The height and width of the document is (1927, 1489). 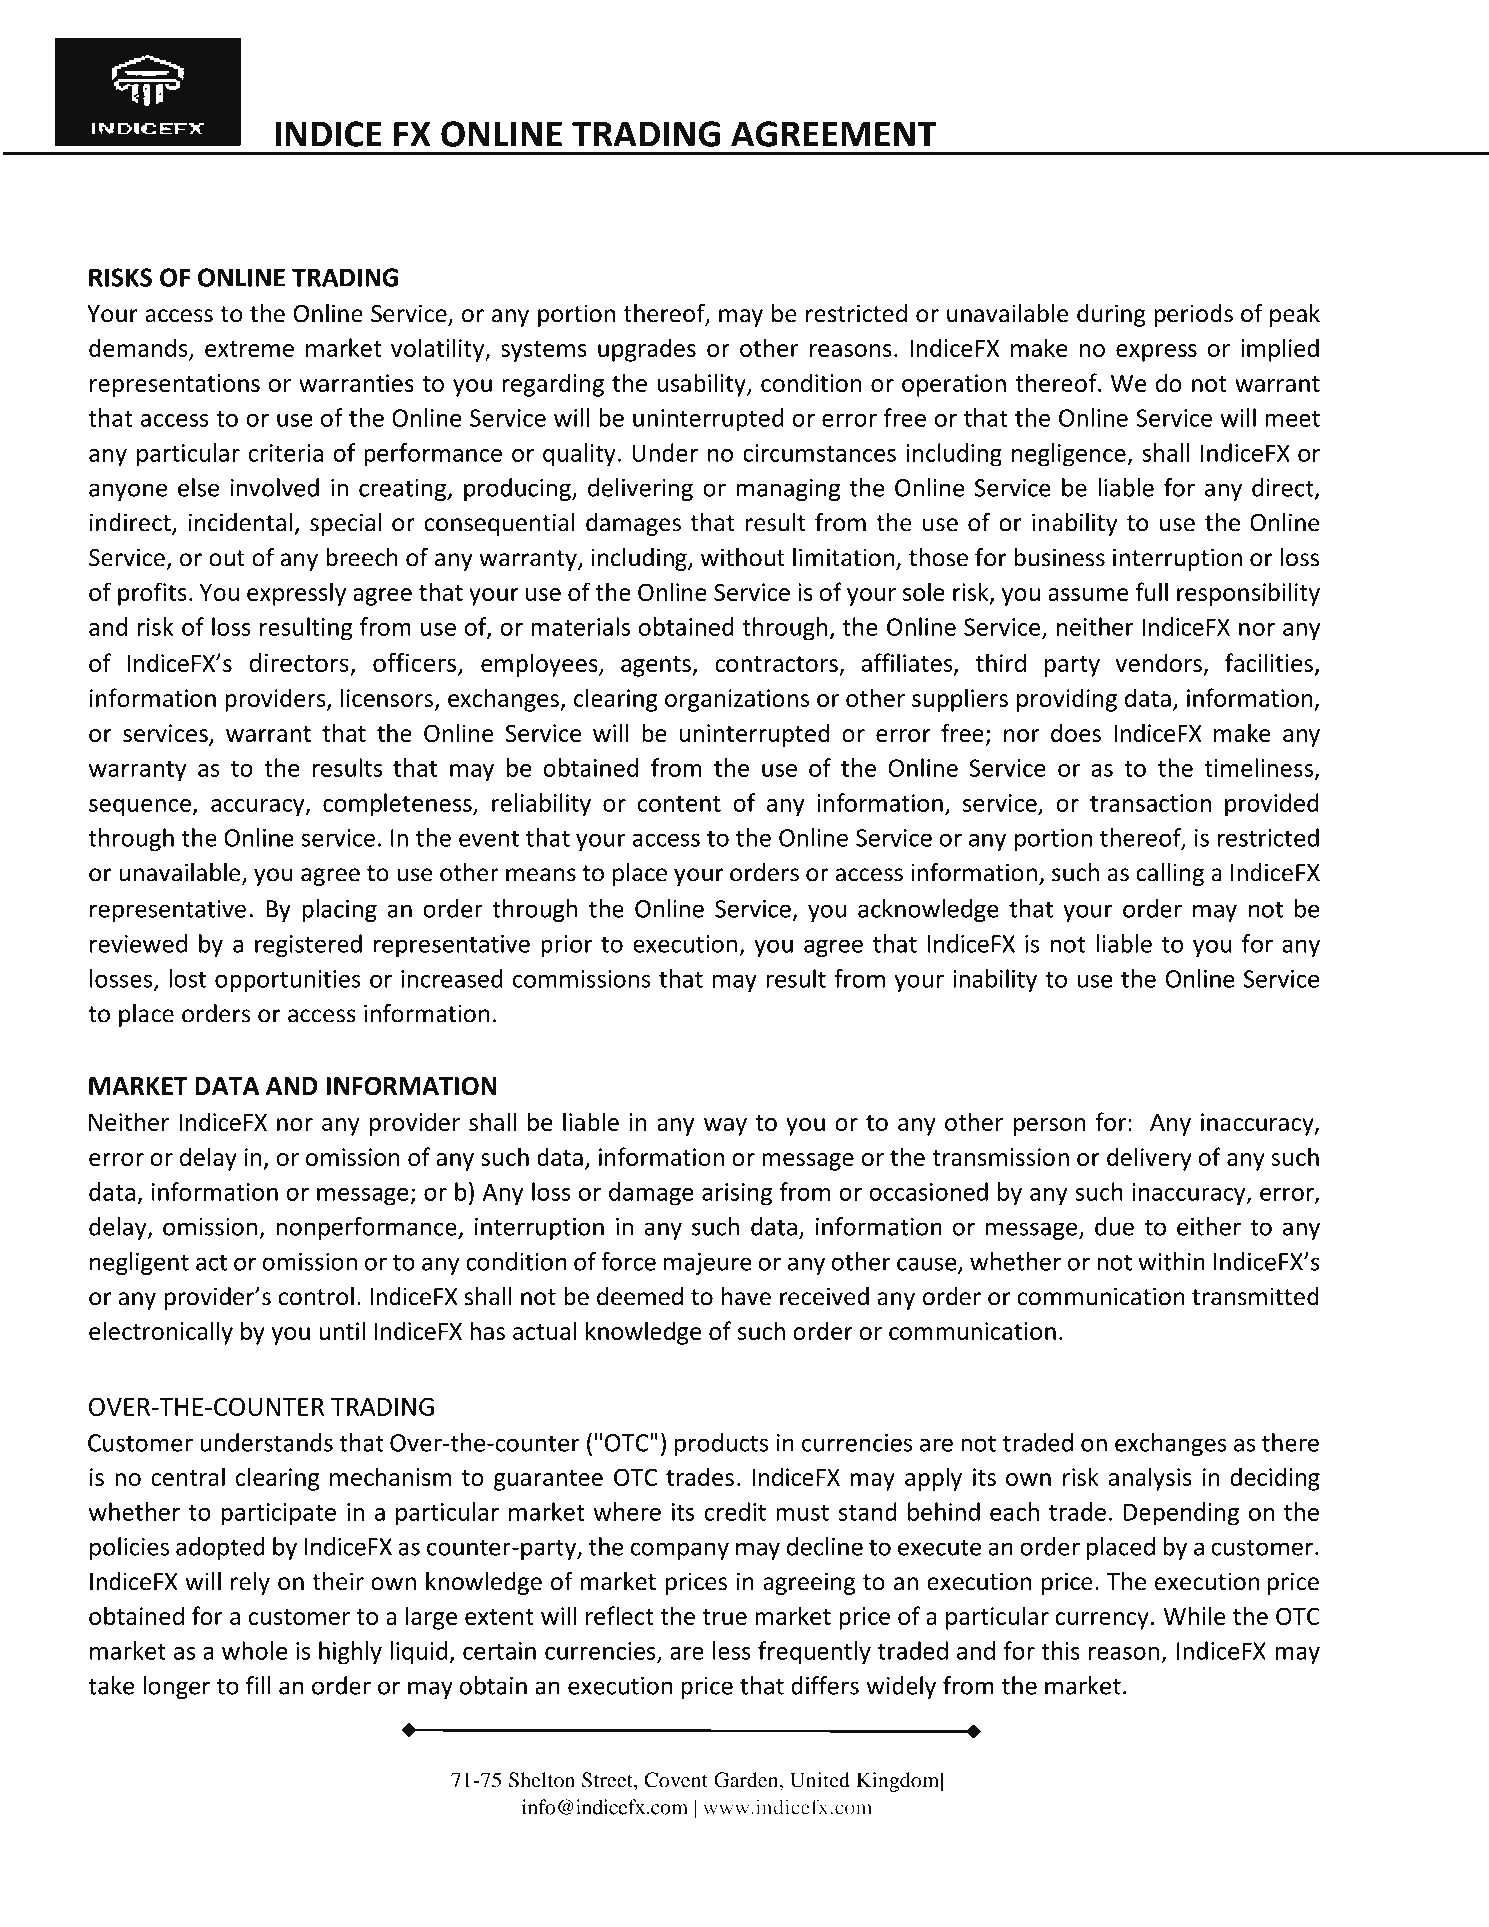 I want to click on sequence, so click(x=140, y=808).
